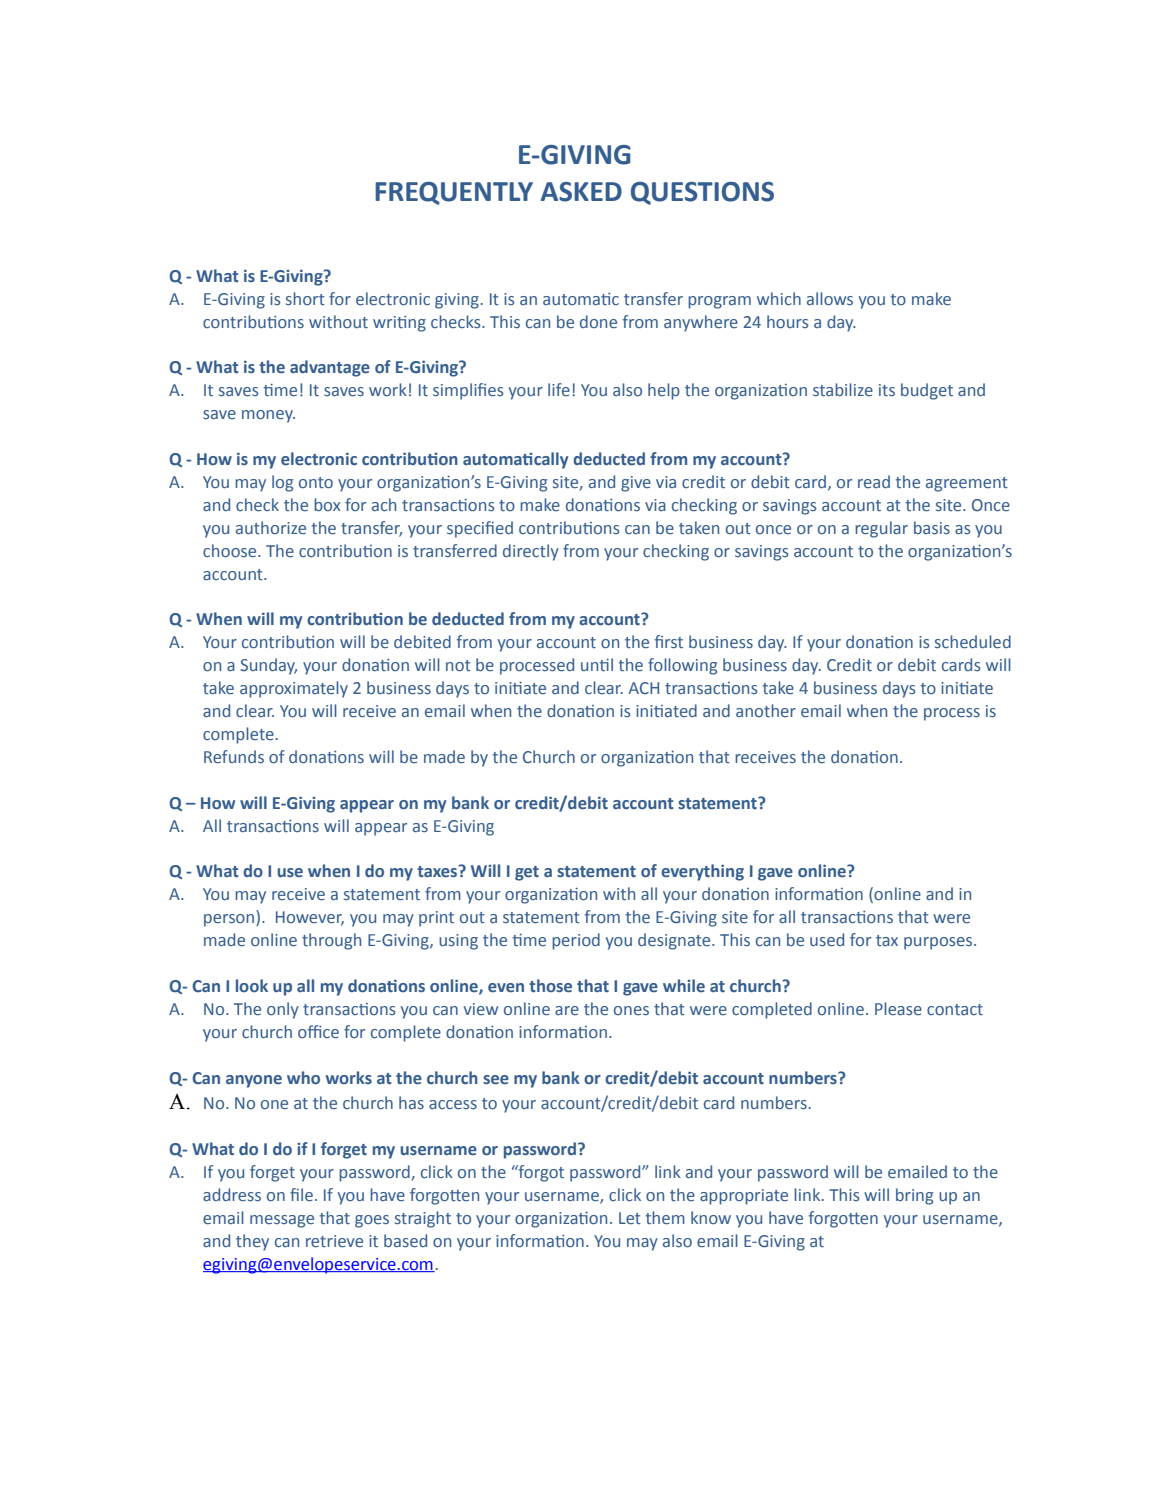 This image has height=1487, width=1149. What do you see at coordinates (939, 943) in the image?
I see `purposes` at bounding box center [939, 943].
